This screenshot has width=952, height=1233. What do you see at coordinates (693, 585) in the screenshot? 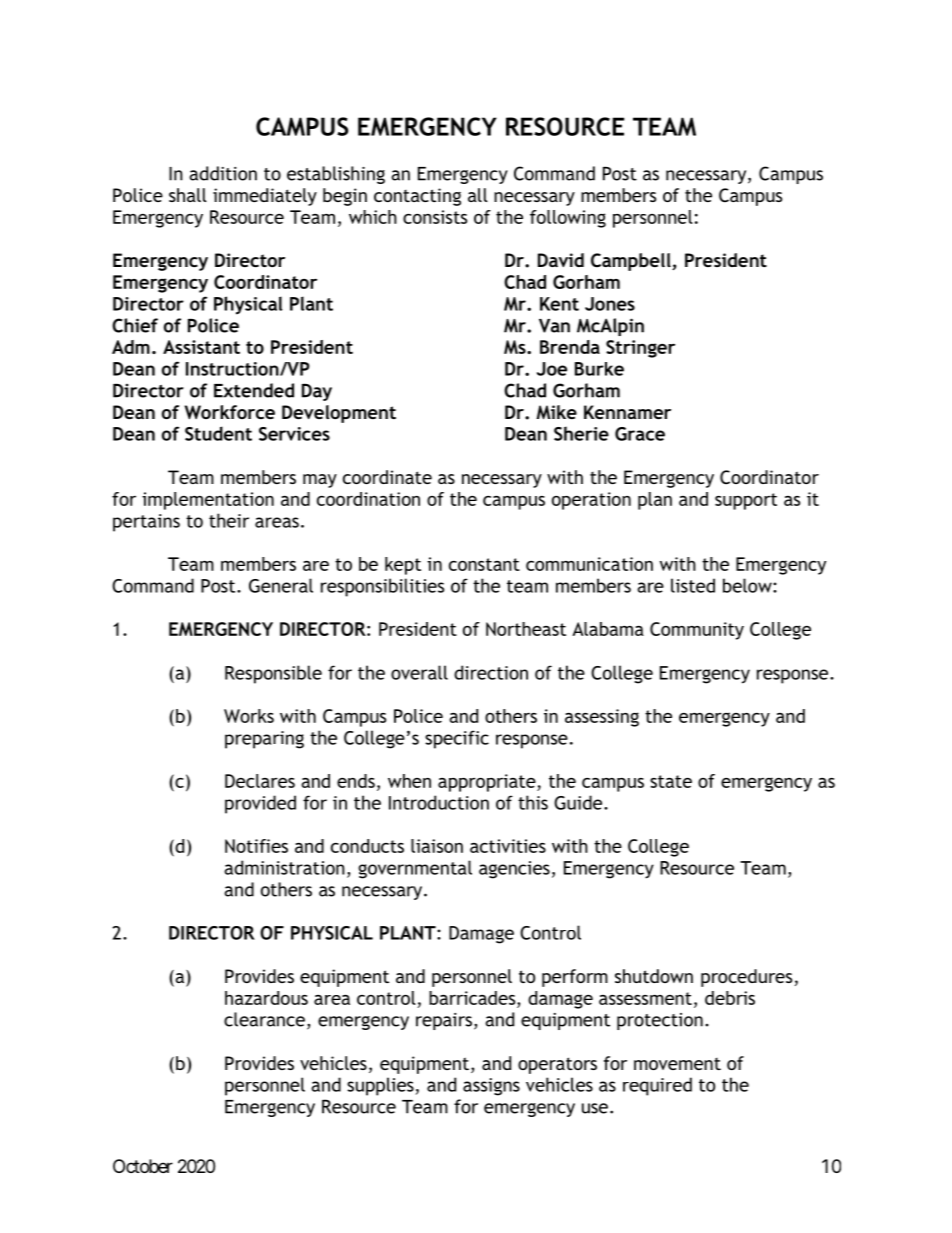
I see `listed` at bounding box center [693, 585].
